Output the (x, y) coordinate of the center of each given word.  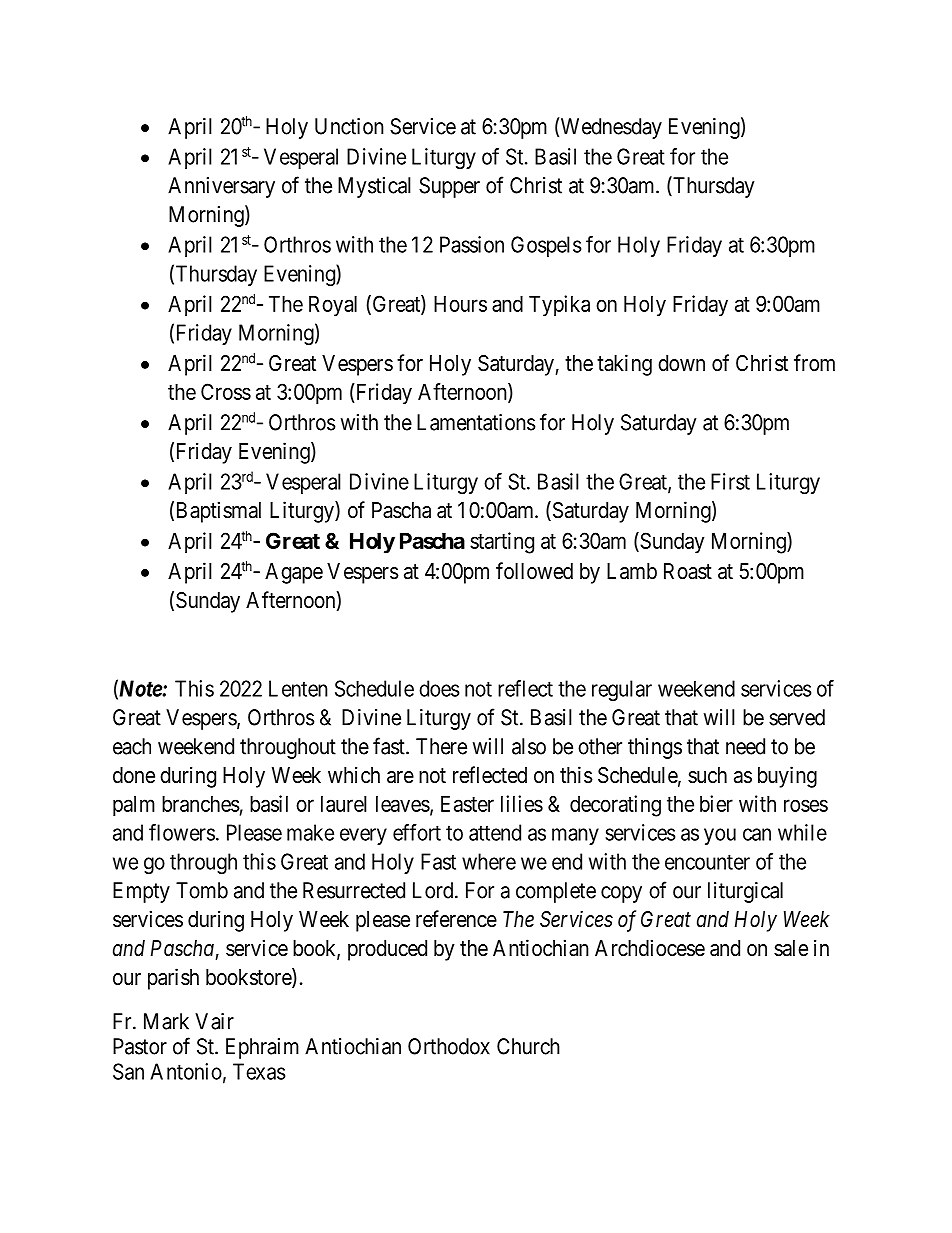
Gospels (546, 246)
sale (791, 948)
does (439, 688)
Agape (294, 573)
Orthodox (449, 1046)
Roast (688, 571)
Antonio (186, 1071)
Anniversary (221, 187)
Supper (449, 187)
